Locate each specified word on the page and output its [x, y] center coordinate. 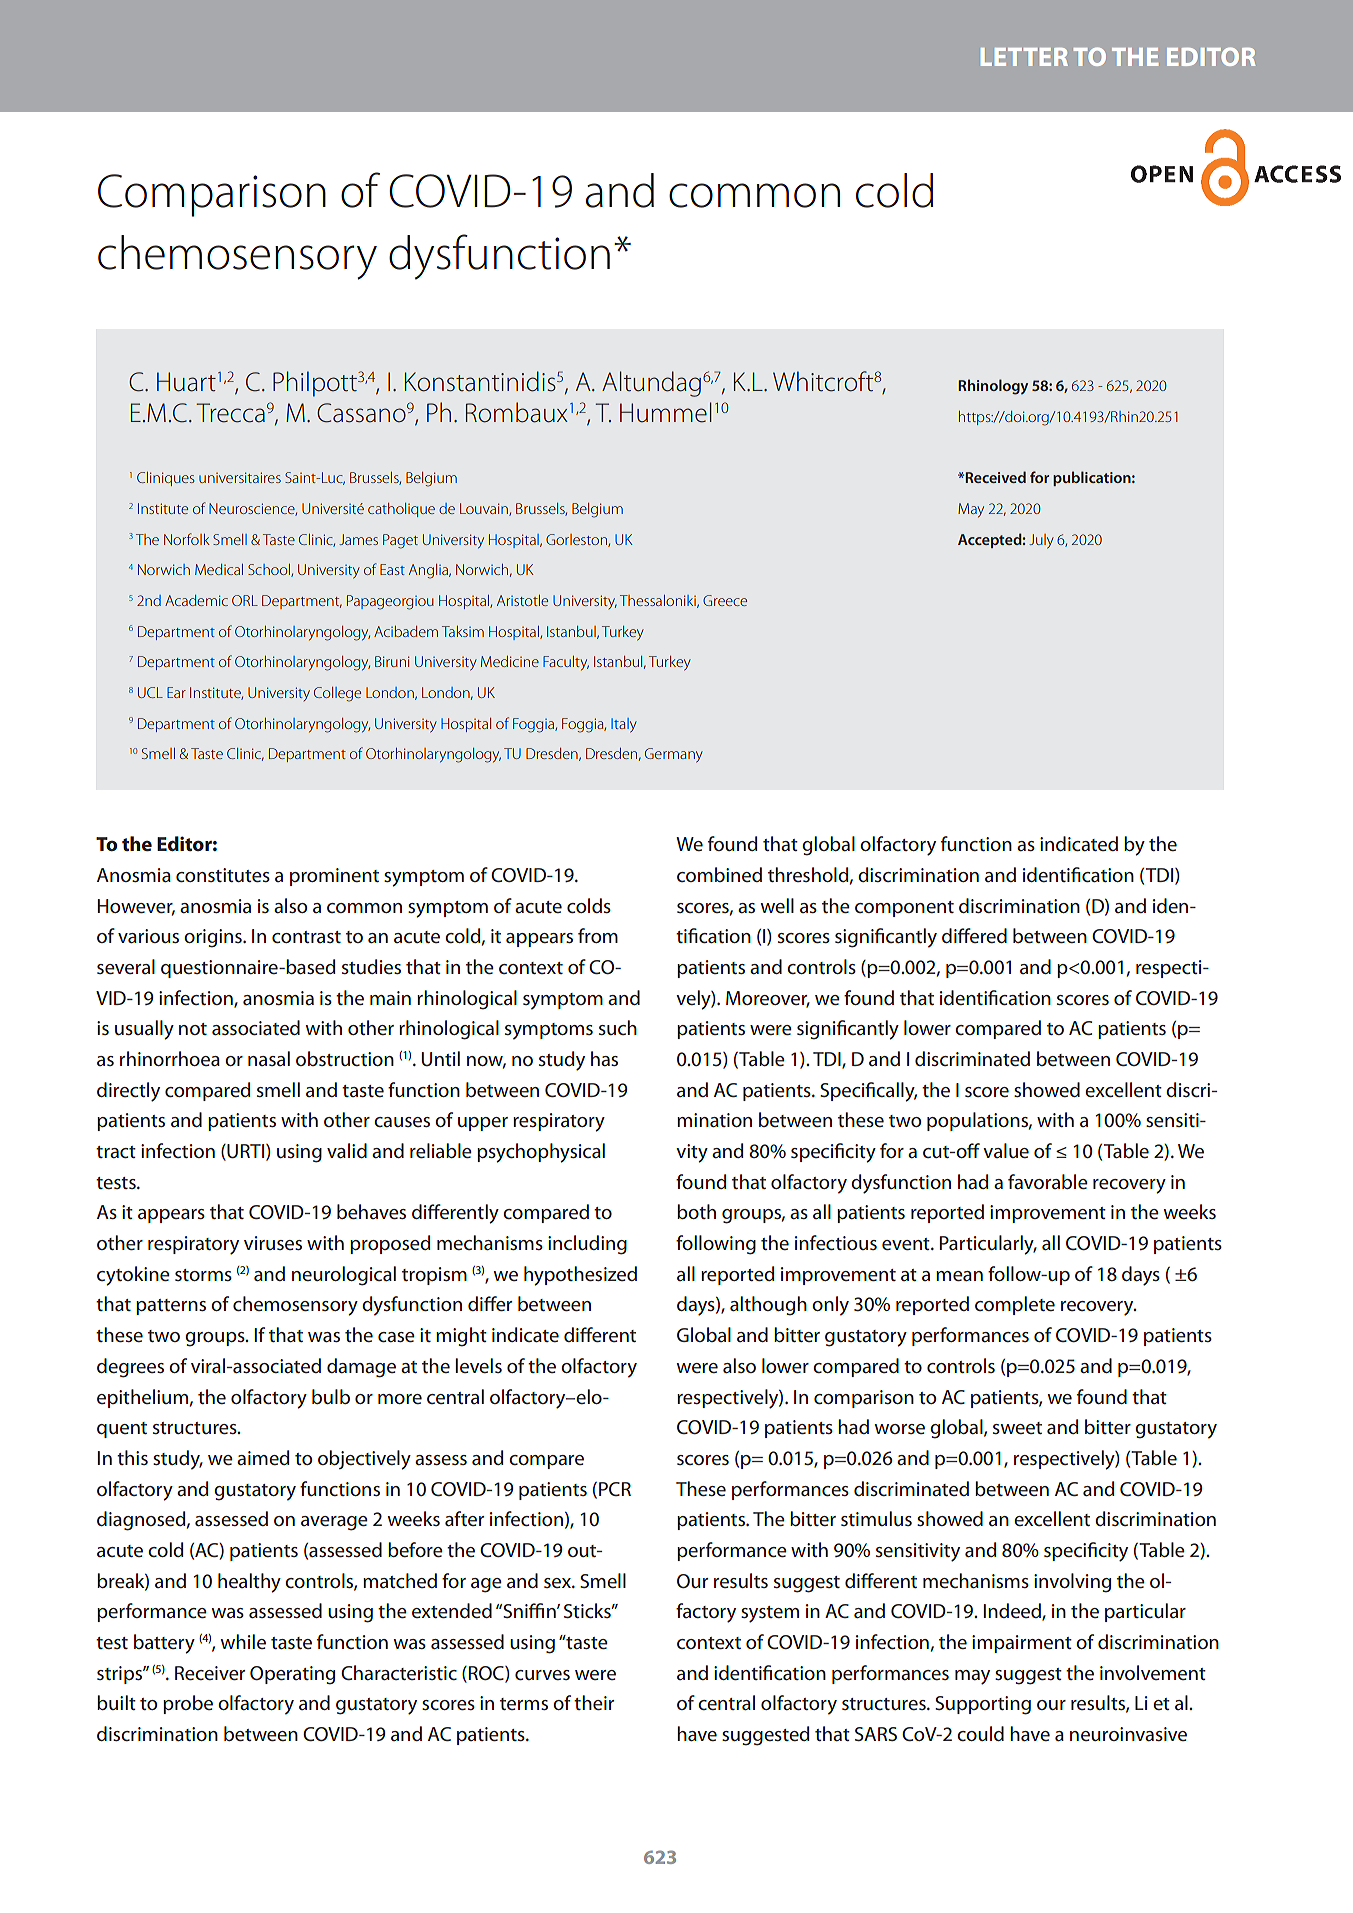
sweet [1017, 1428]
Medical [219, 569]
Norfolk [187, 539]
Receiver [210, 1673]
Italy [624, 725]
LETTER [1024, 57]
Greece [725, 600]
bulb [331, 1396]
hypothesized [580, 1276]
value [1006, 1150]
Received [995, 477]
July [1041, 541]
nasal [269, 1058]
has [604, 1058]
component [904, 909]
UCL [150, 692]
